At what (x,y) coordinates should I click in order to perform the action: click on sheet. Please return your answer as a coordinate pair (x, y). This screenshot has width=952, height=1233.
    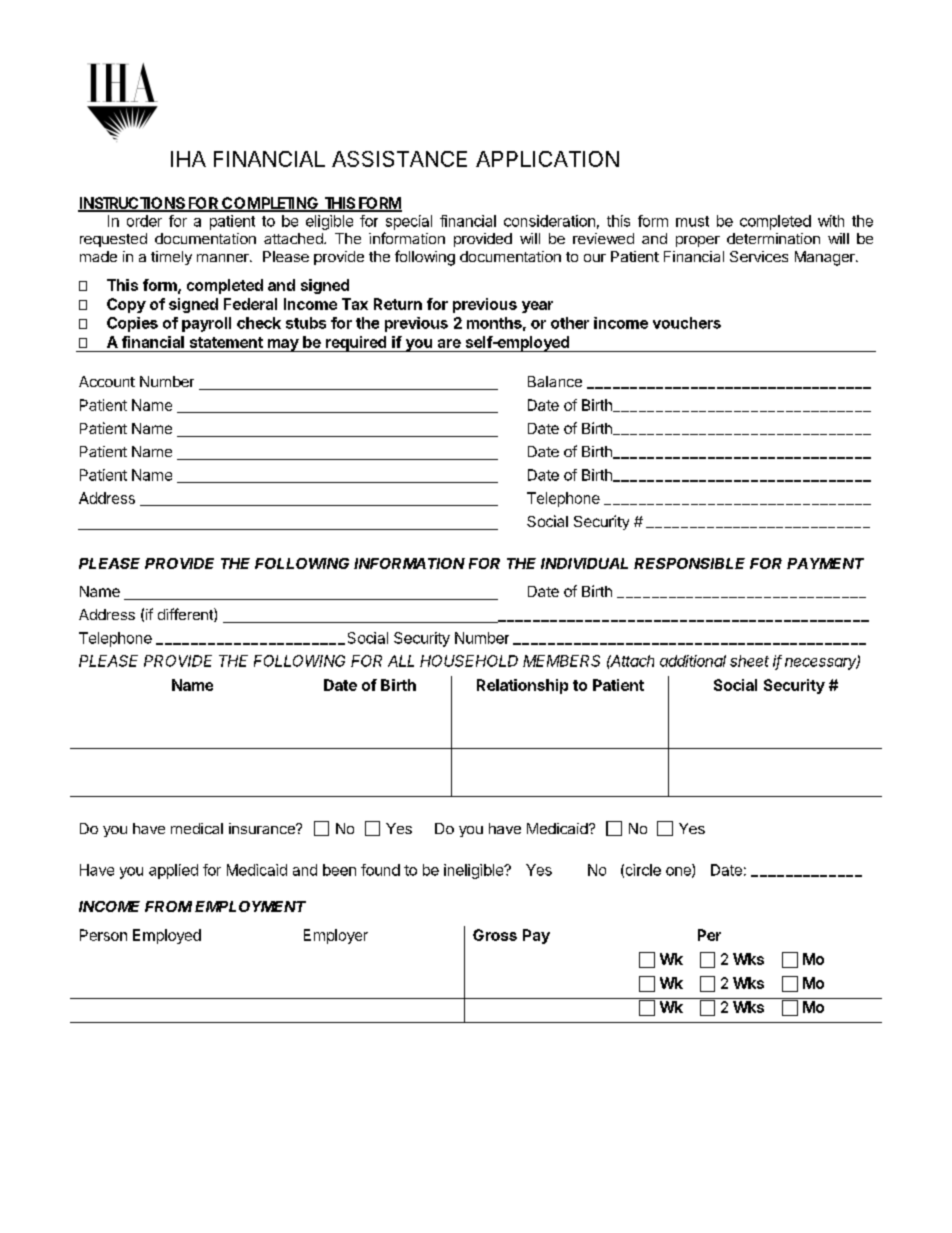
    Looking at the image, I should click on (749, 661).
